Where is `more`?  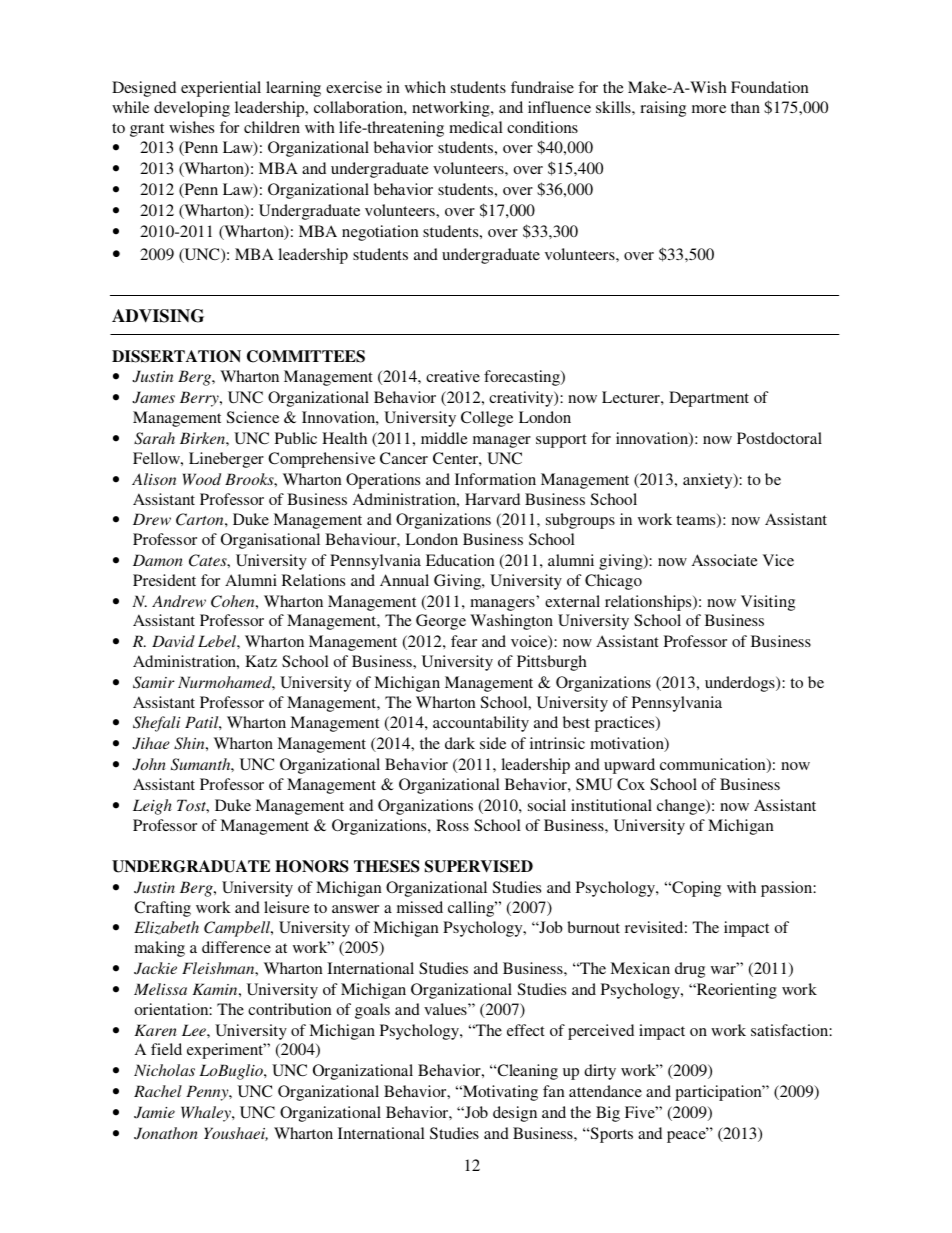 more is located at coordinates (709, 109).
